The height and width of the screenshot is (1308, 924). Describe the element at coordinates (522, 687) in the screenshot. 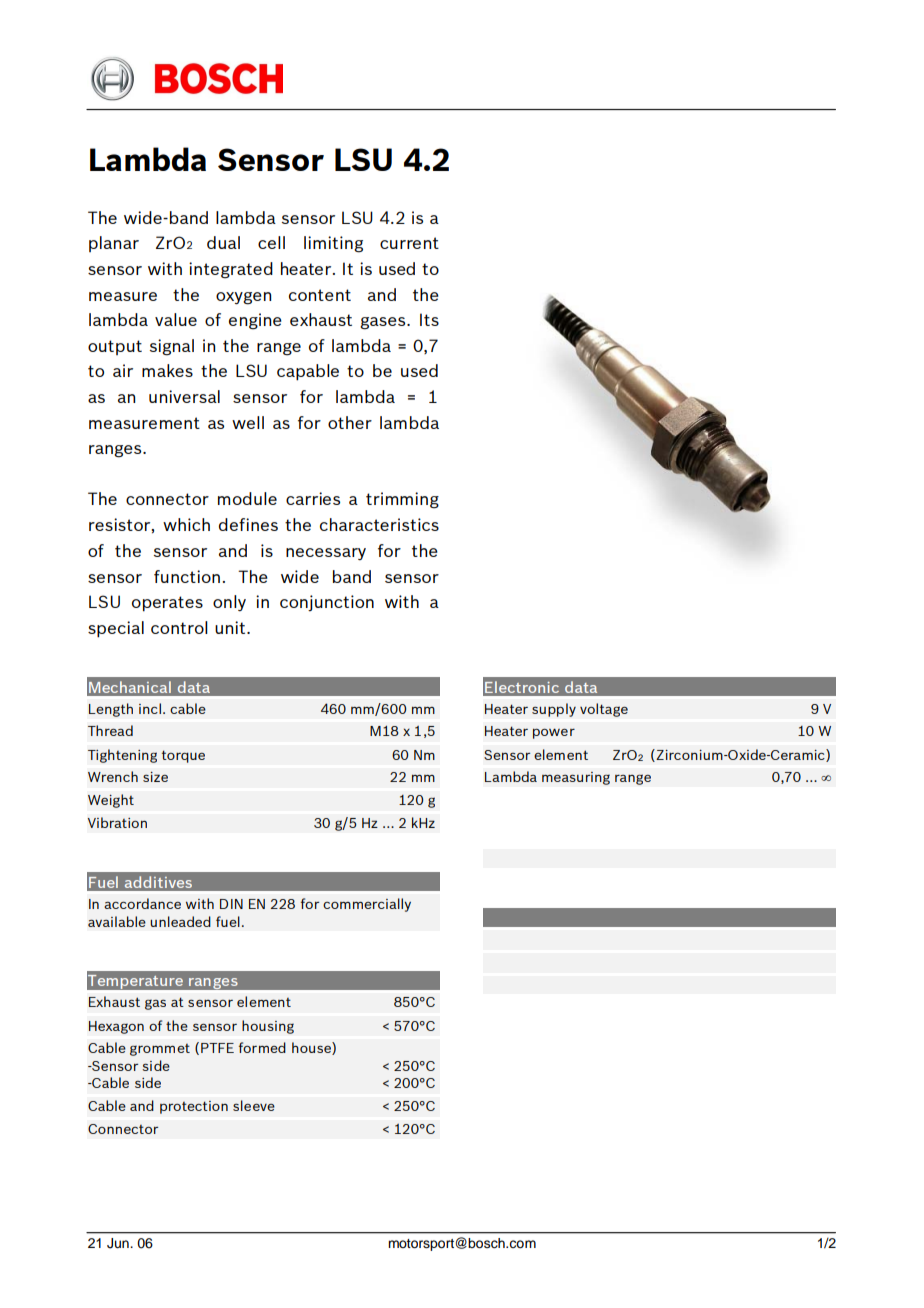

I see `Electronic` at that location.
